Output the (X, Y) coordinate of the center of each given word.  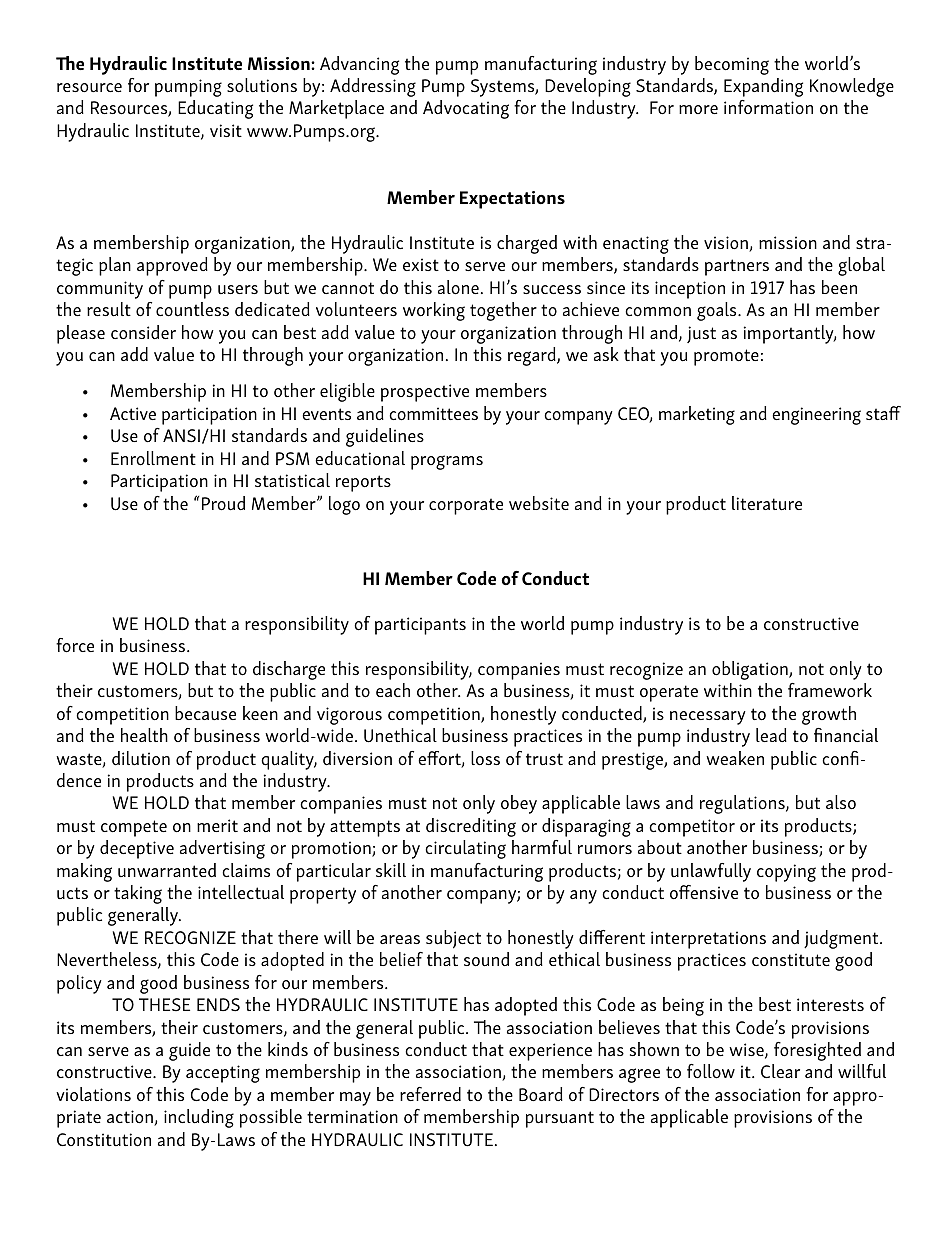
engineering (816, 416)
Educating (215, 109)
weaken (735, 758)
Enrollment (153, 458)
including (199, 1118)
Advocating (466, 109)
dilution (141, 758)
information (768, 107)
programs (447, 462)
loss (485, 758)
